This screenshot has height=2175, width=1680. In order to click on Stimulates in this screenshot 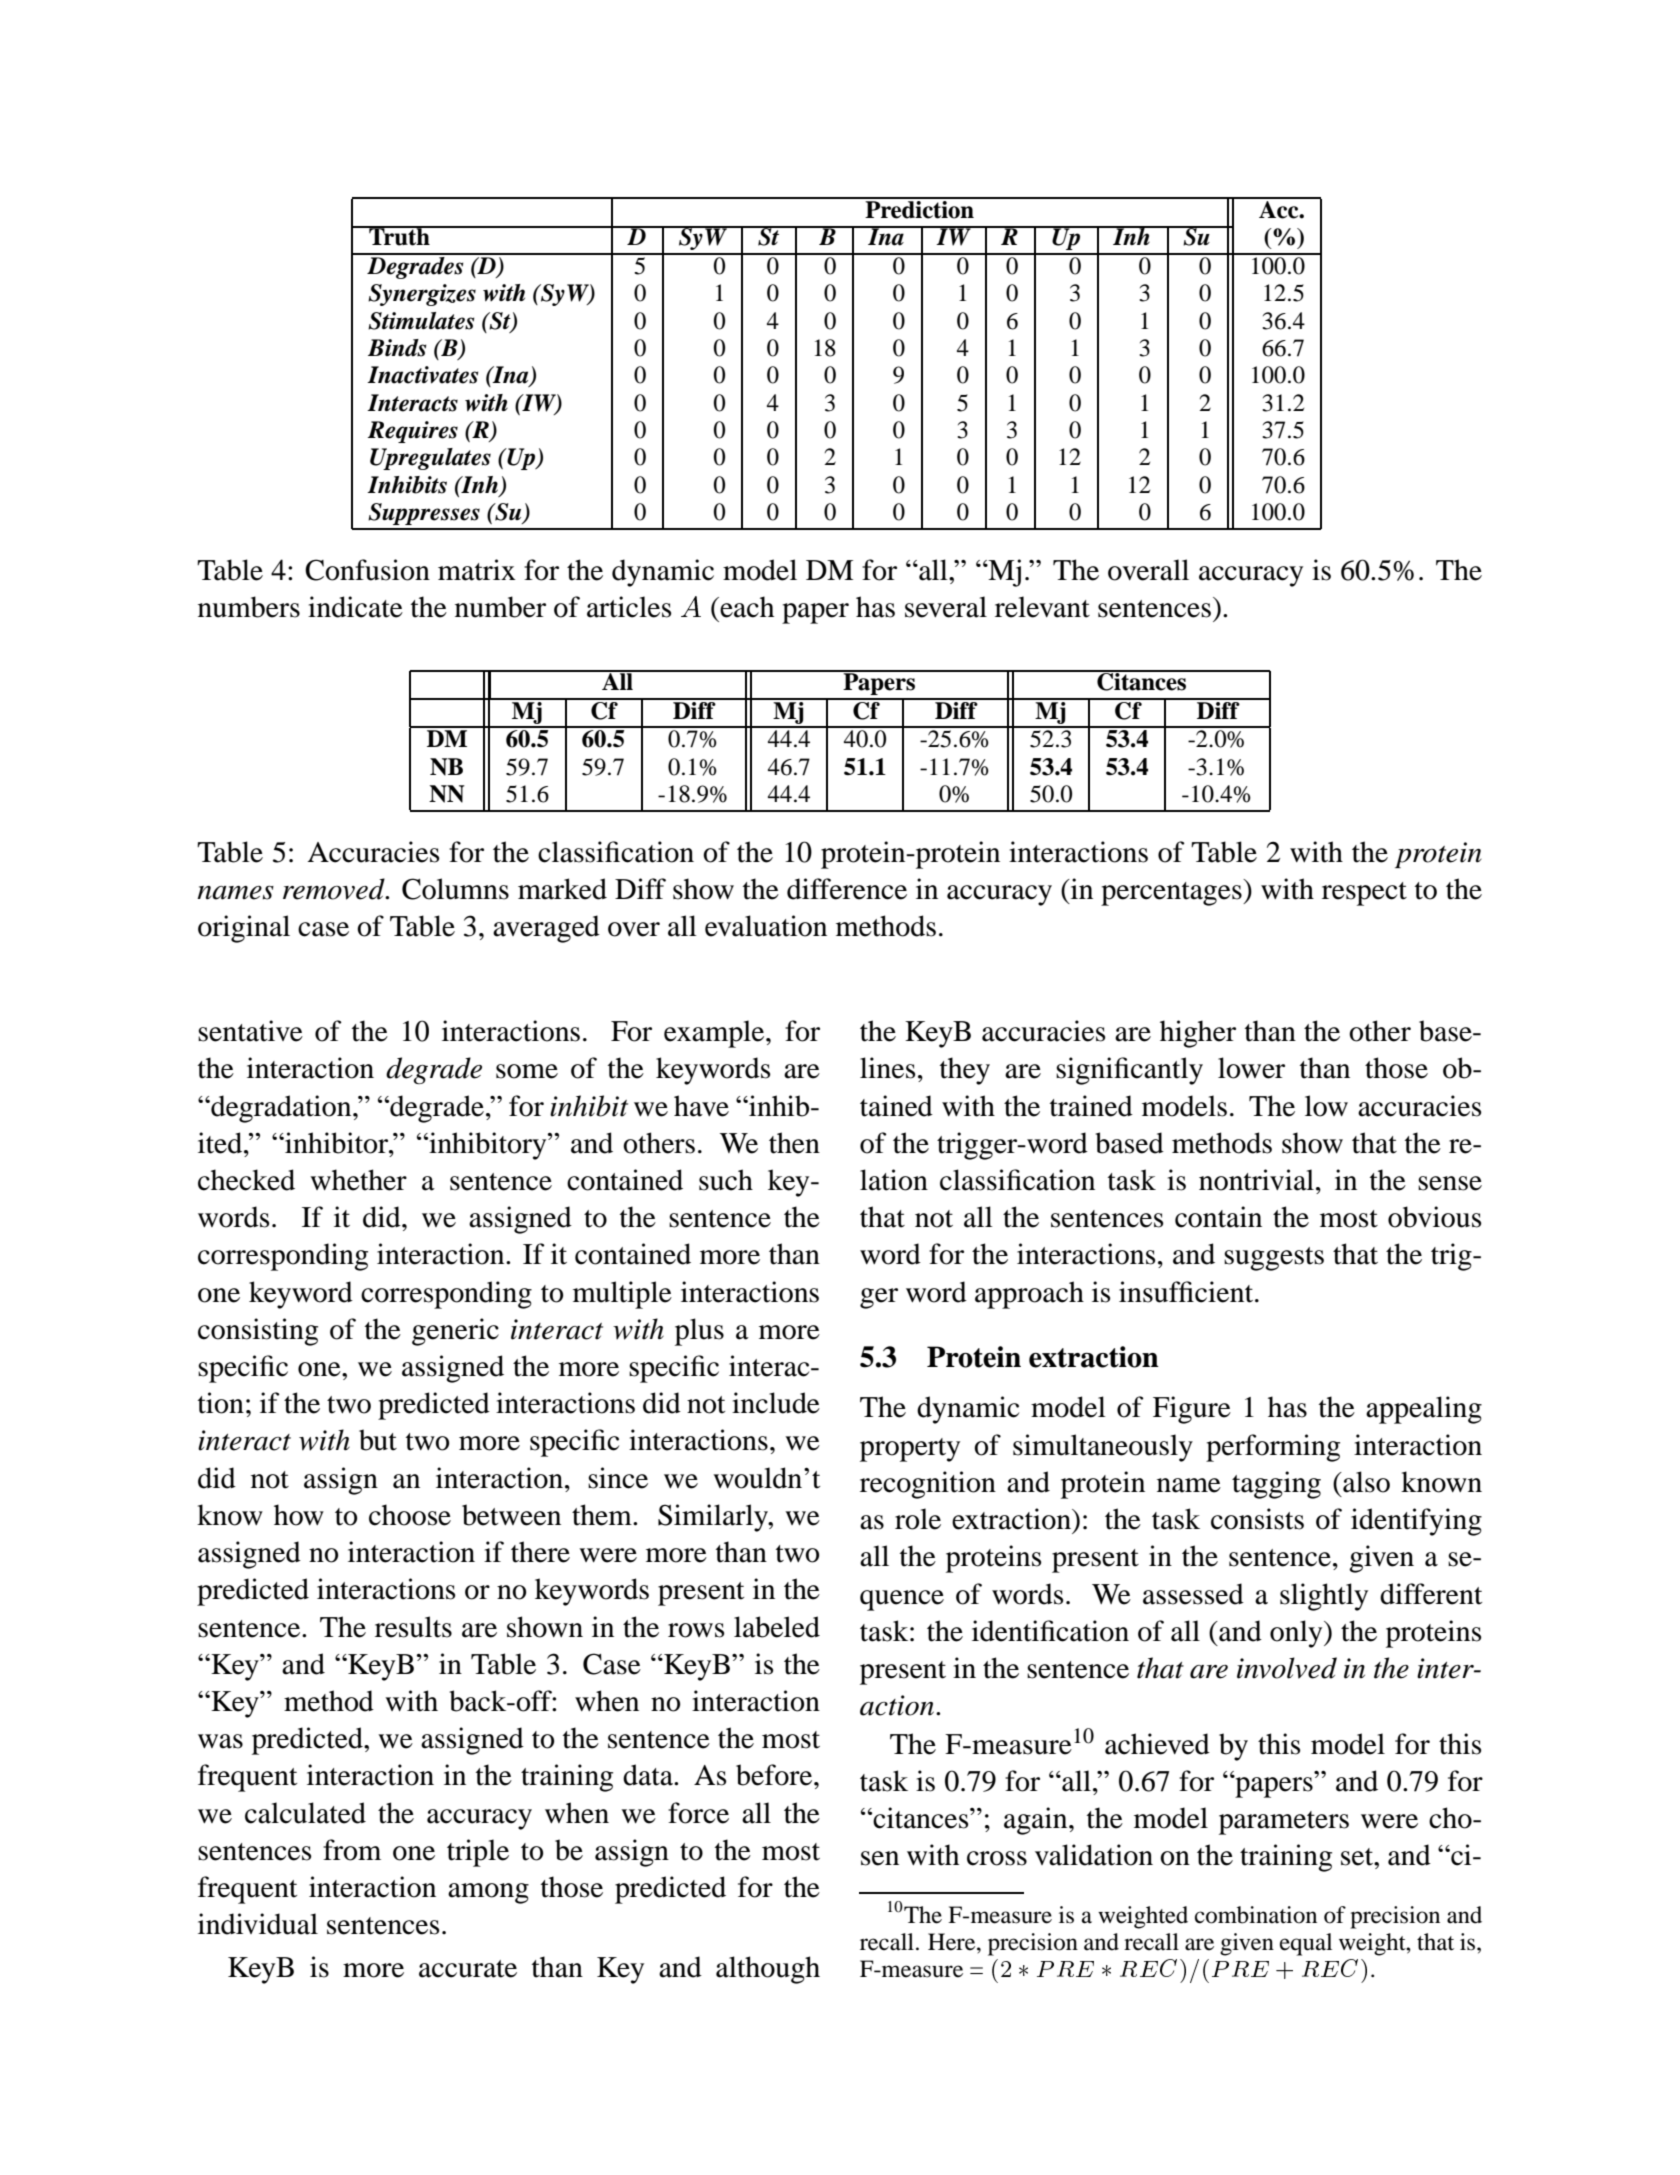, I will do `click(421, 321)`.
